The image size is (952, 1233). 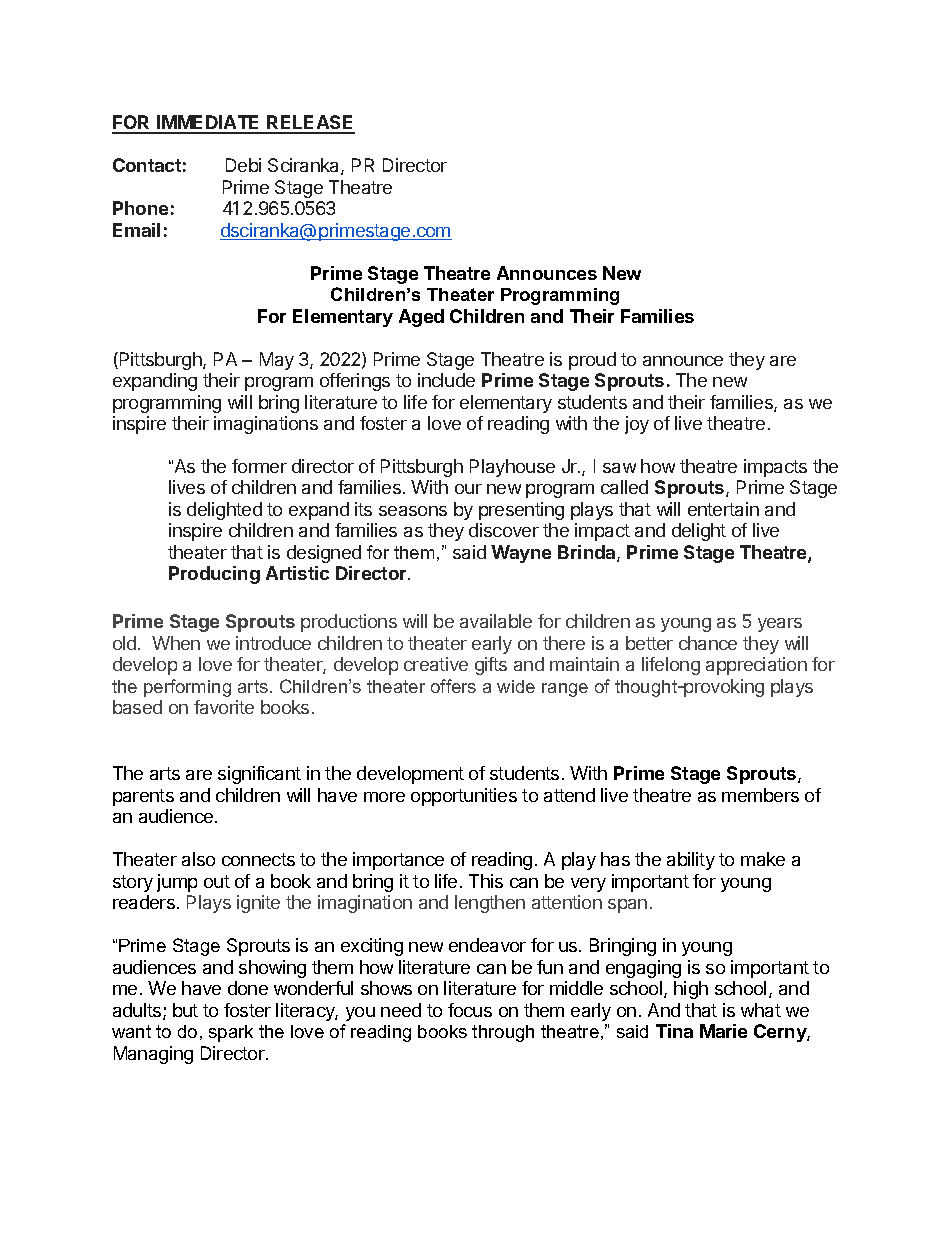 I want to click on focus, so click(x=470, y=1010).
